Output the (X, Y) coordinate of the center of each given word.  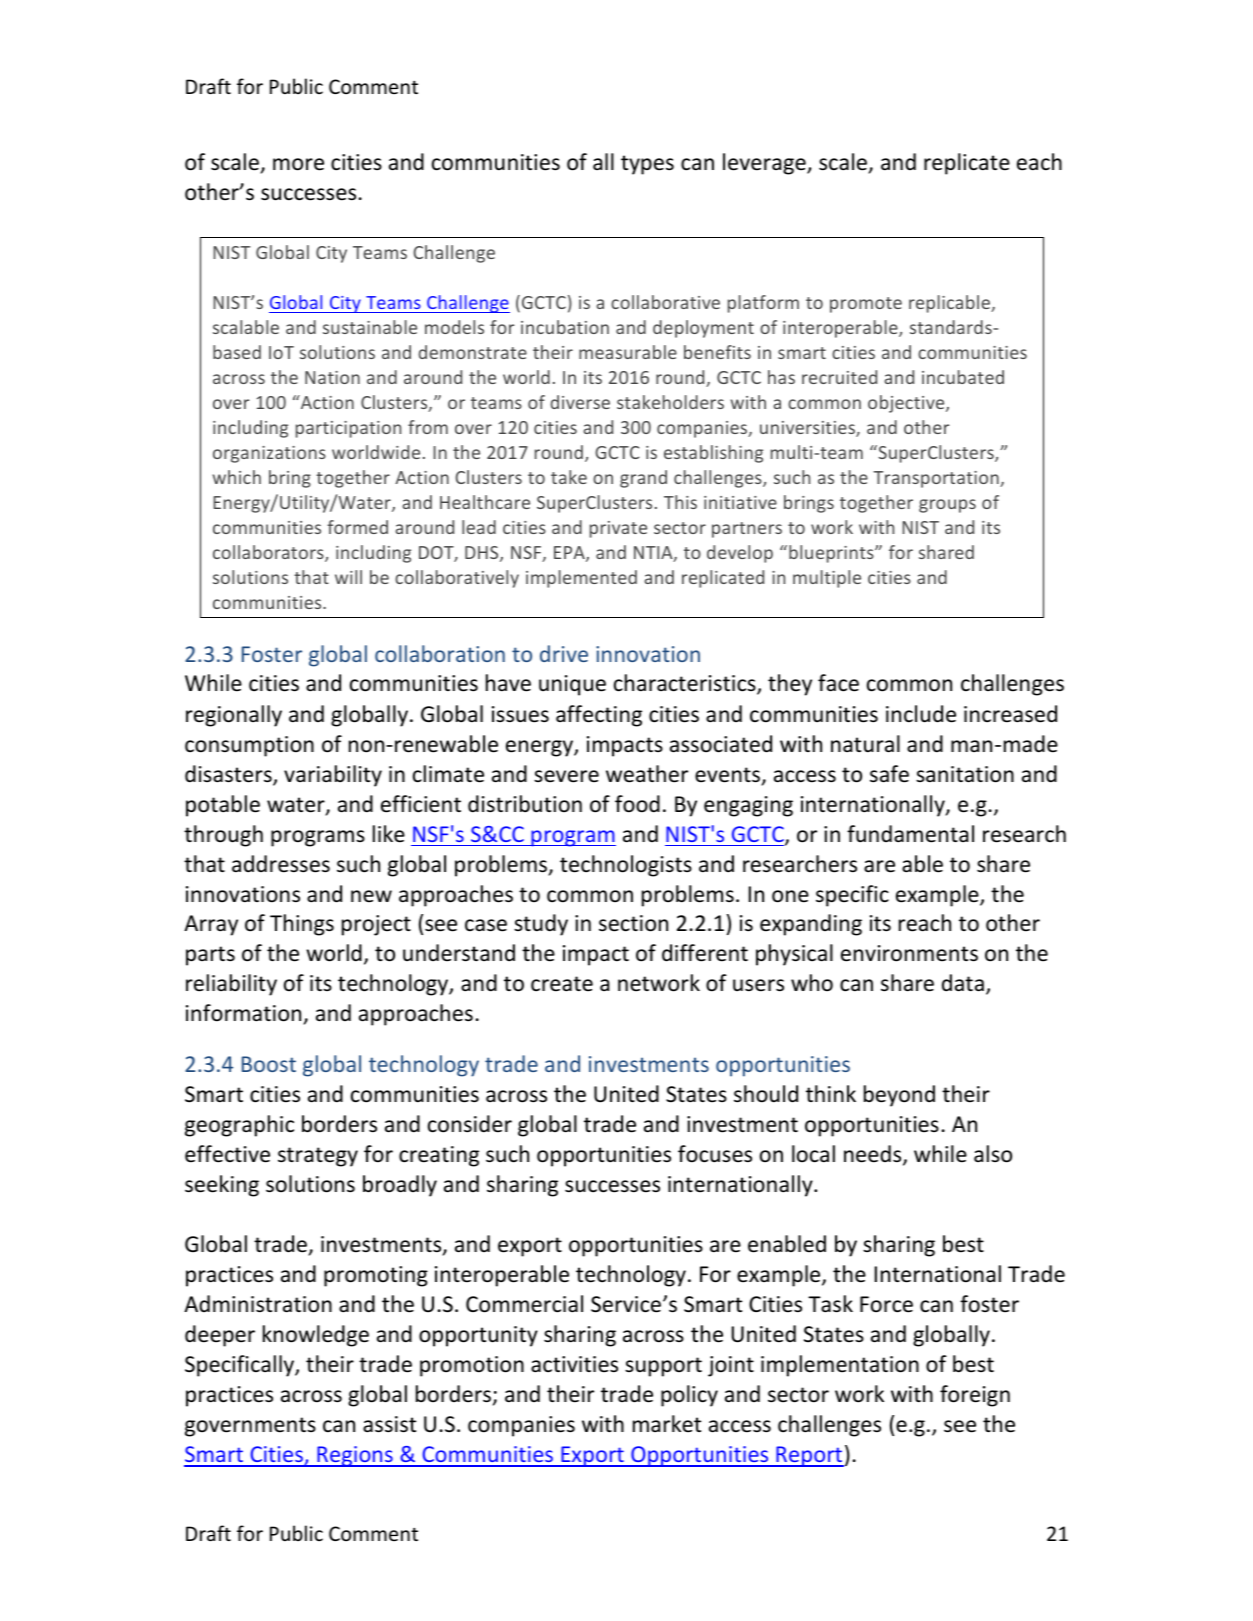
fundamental (910, 834)
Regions (355, 1456)
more (298, 164)
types (647, 165)
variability (333, 776)
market (667, 1424)
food (637, 804)
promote (866, 305)
